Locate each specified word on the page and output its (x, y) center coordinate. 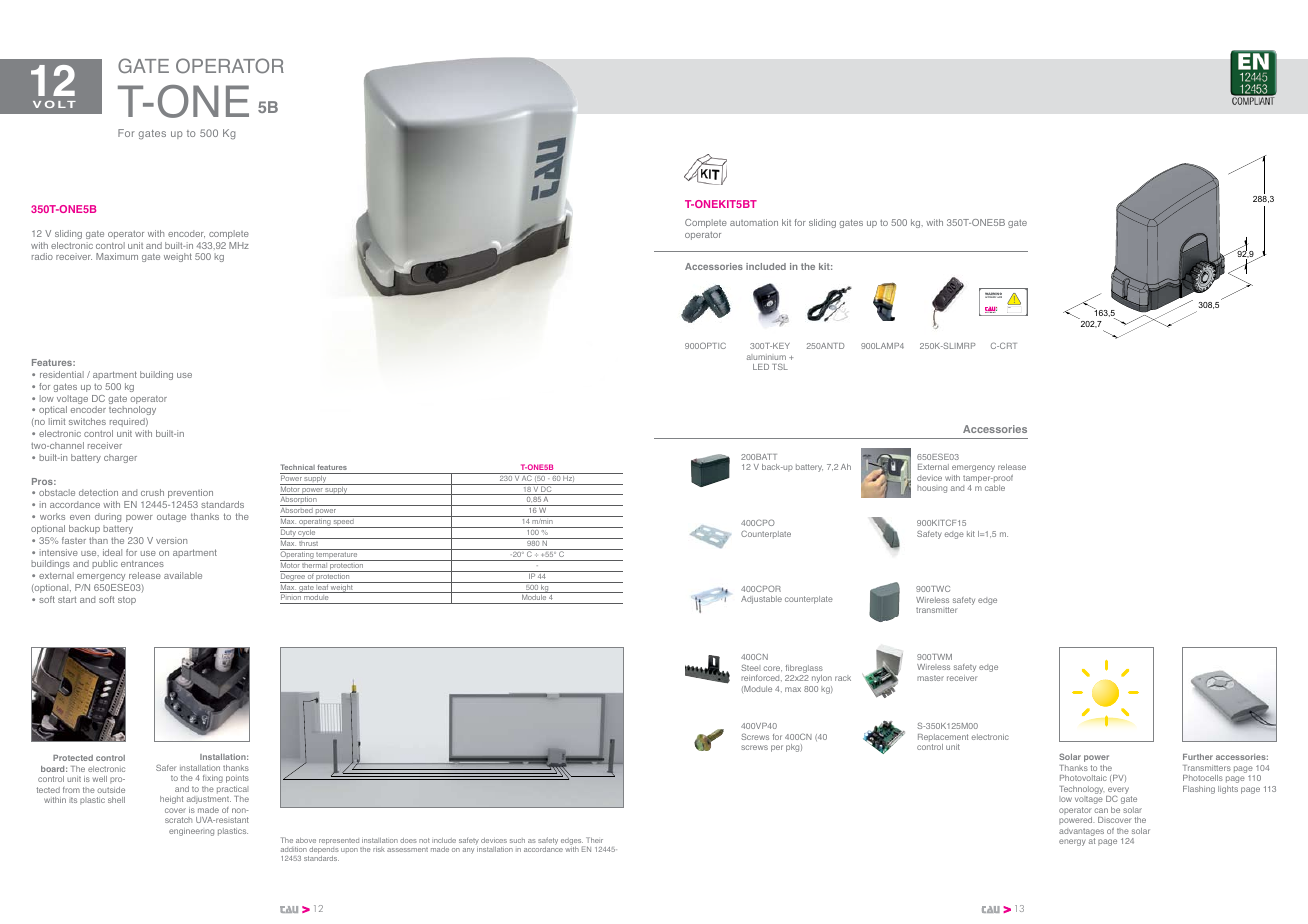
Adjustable (761, 600)
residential (62, 374)
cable (995, 488)
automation (754, 222)
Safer (166, 767)
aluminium (766, 357)
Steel (750, 667)
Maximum (117, 256)
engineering (191, 832)
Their (594, 840)
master (930, 678)
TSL (780, 366)
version (171, 540)
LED (761, 367)
